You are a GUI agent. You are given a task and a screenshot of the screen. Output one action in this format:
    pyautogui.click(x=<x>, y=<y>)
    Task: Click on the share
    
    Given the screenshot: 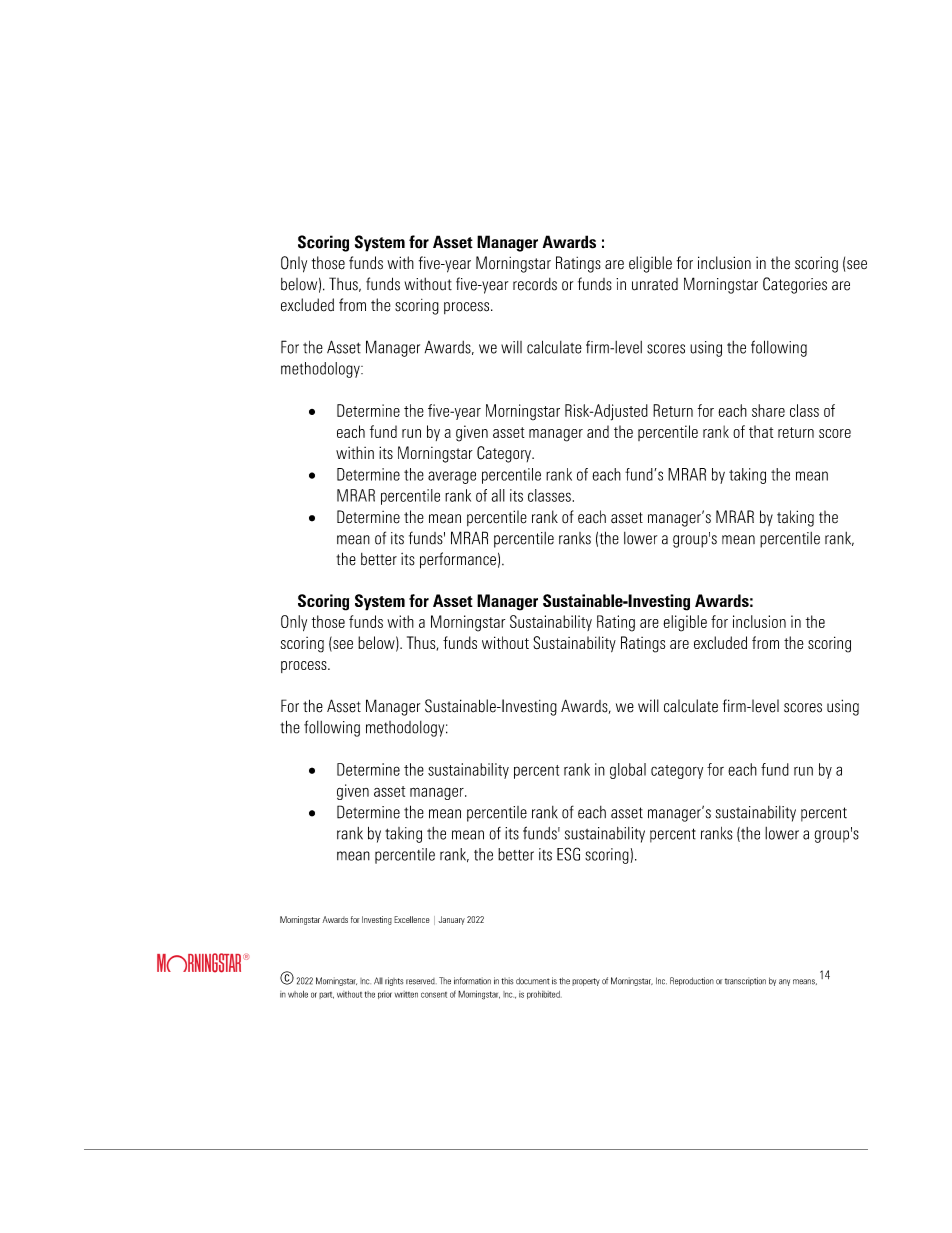 What is the action you would take?
    pyautogui.click(x=768, y=410)
